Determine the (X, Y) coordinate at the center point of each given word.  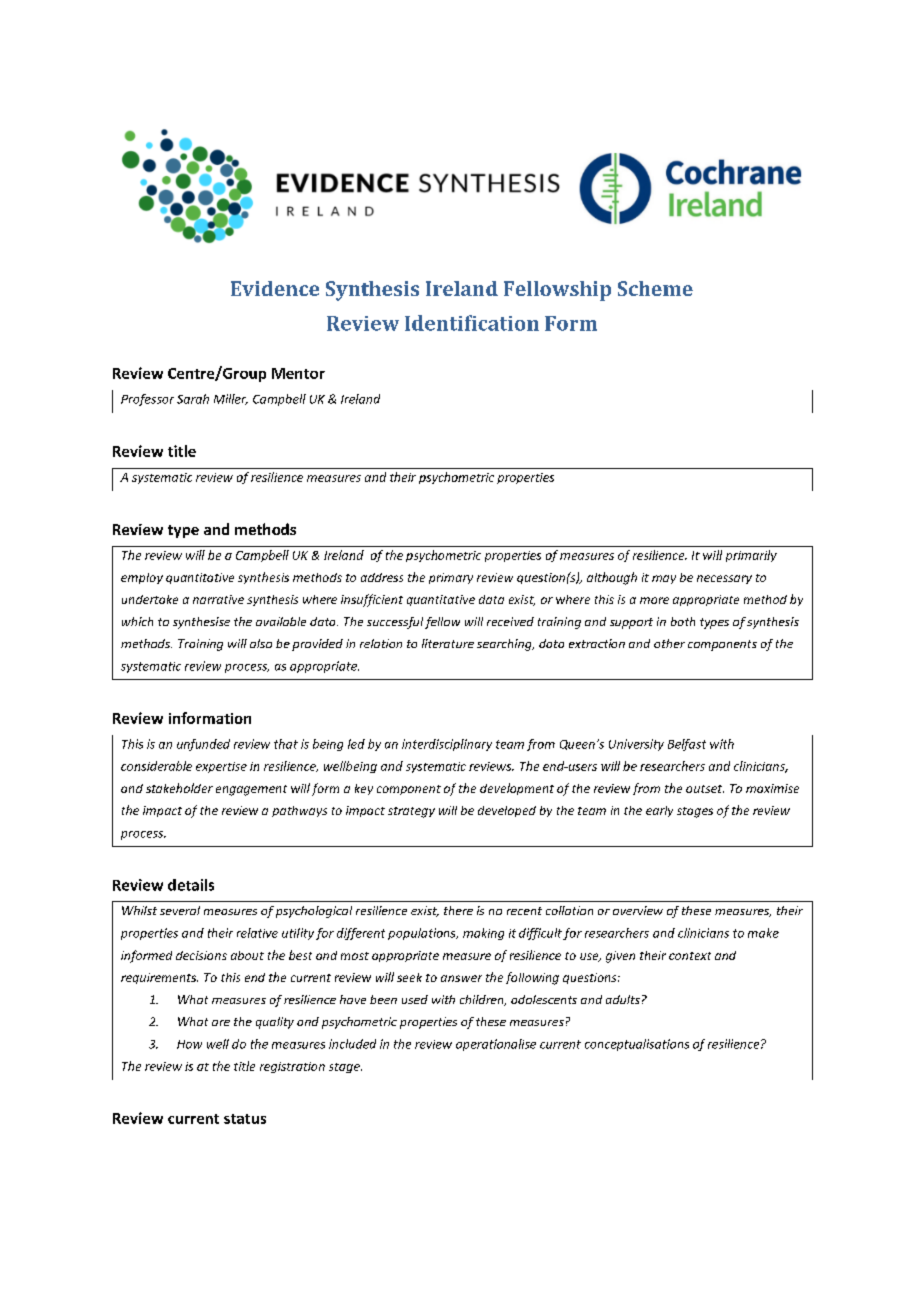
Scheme (655, 288)
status (245, 1119)
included (352, 1044)
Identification (472, 323)
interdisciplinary (447, 745)
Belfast (687, 745)
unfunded (203, 745)
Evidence (275, 288)
